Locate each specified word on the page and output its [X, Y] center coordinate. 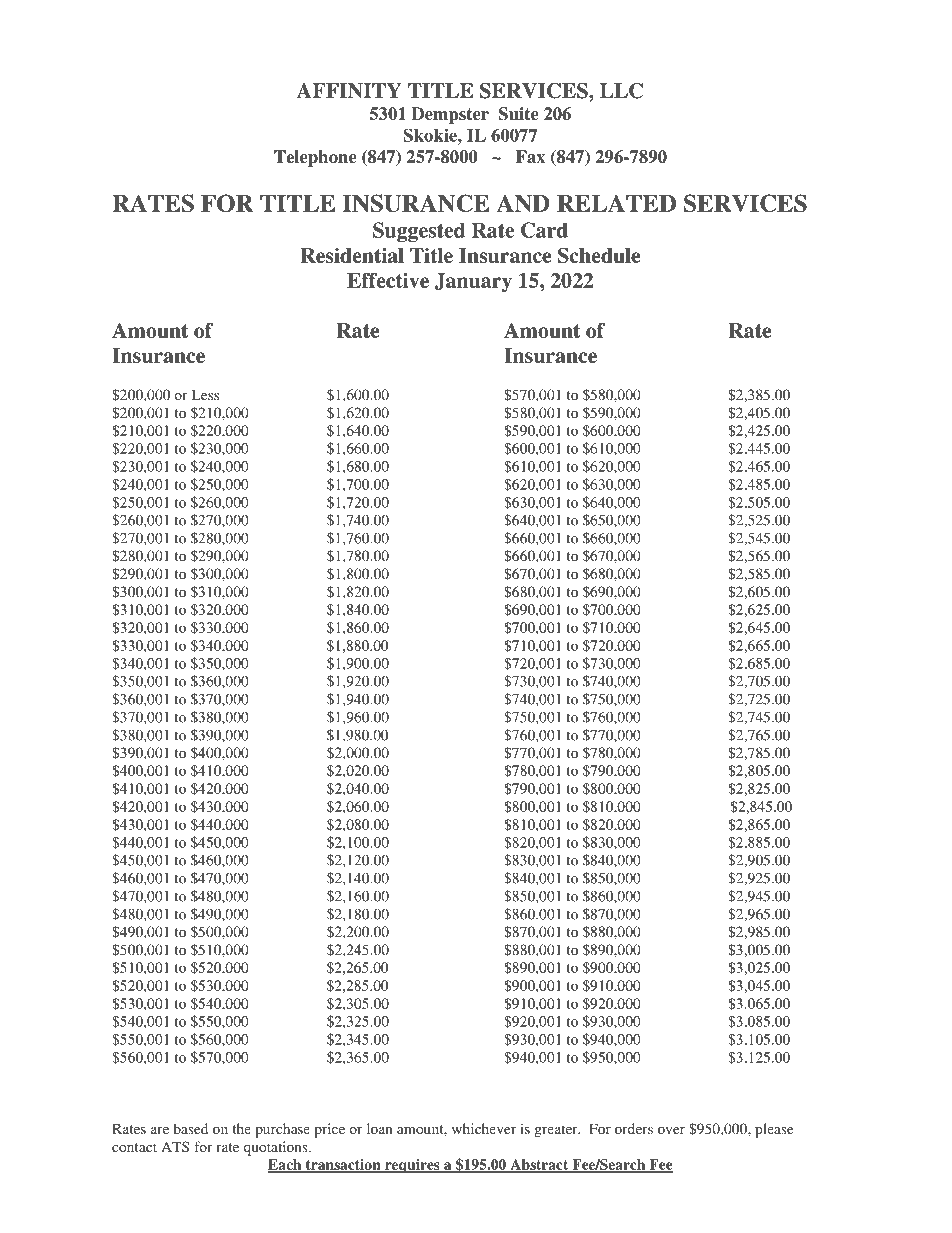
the [241, 1128]
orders [634, 1128]
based [190, 1128]
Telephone [315, 158]
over [671, 1130]
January [473, 282]
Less [205, 394]
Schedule [599, 255]
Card [544, 230]
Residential [352, 255]
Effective [388, 280]
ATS [175, 1146]
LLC [621, 91]
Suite [518, 114]
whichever [484, 1128]
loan [379, 1128]
